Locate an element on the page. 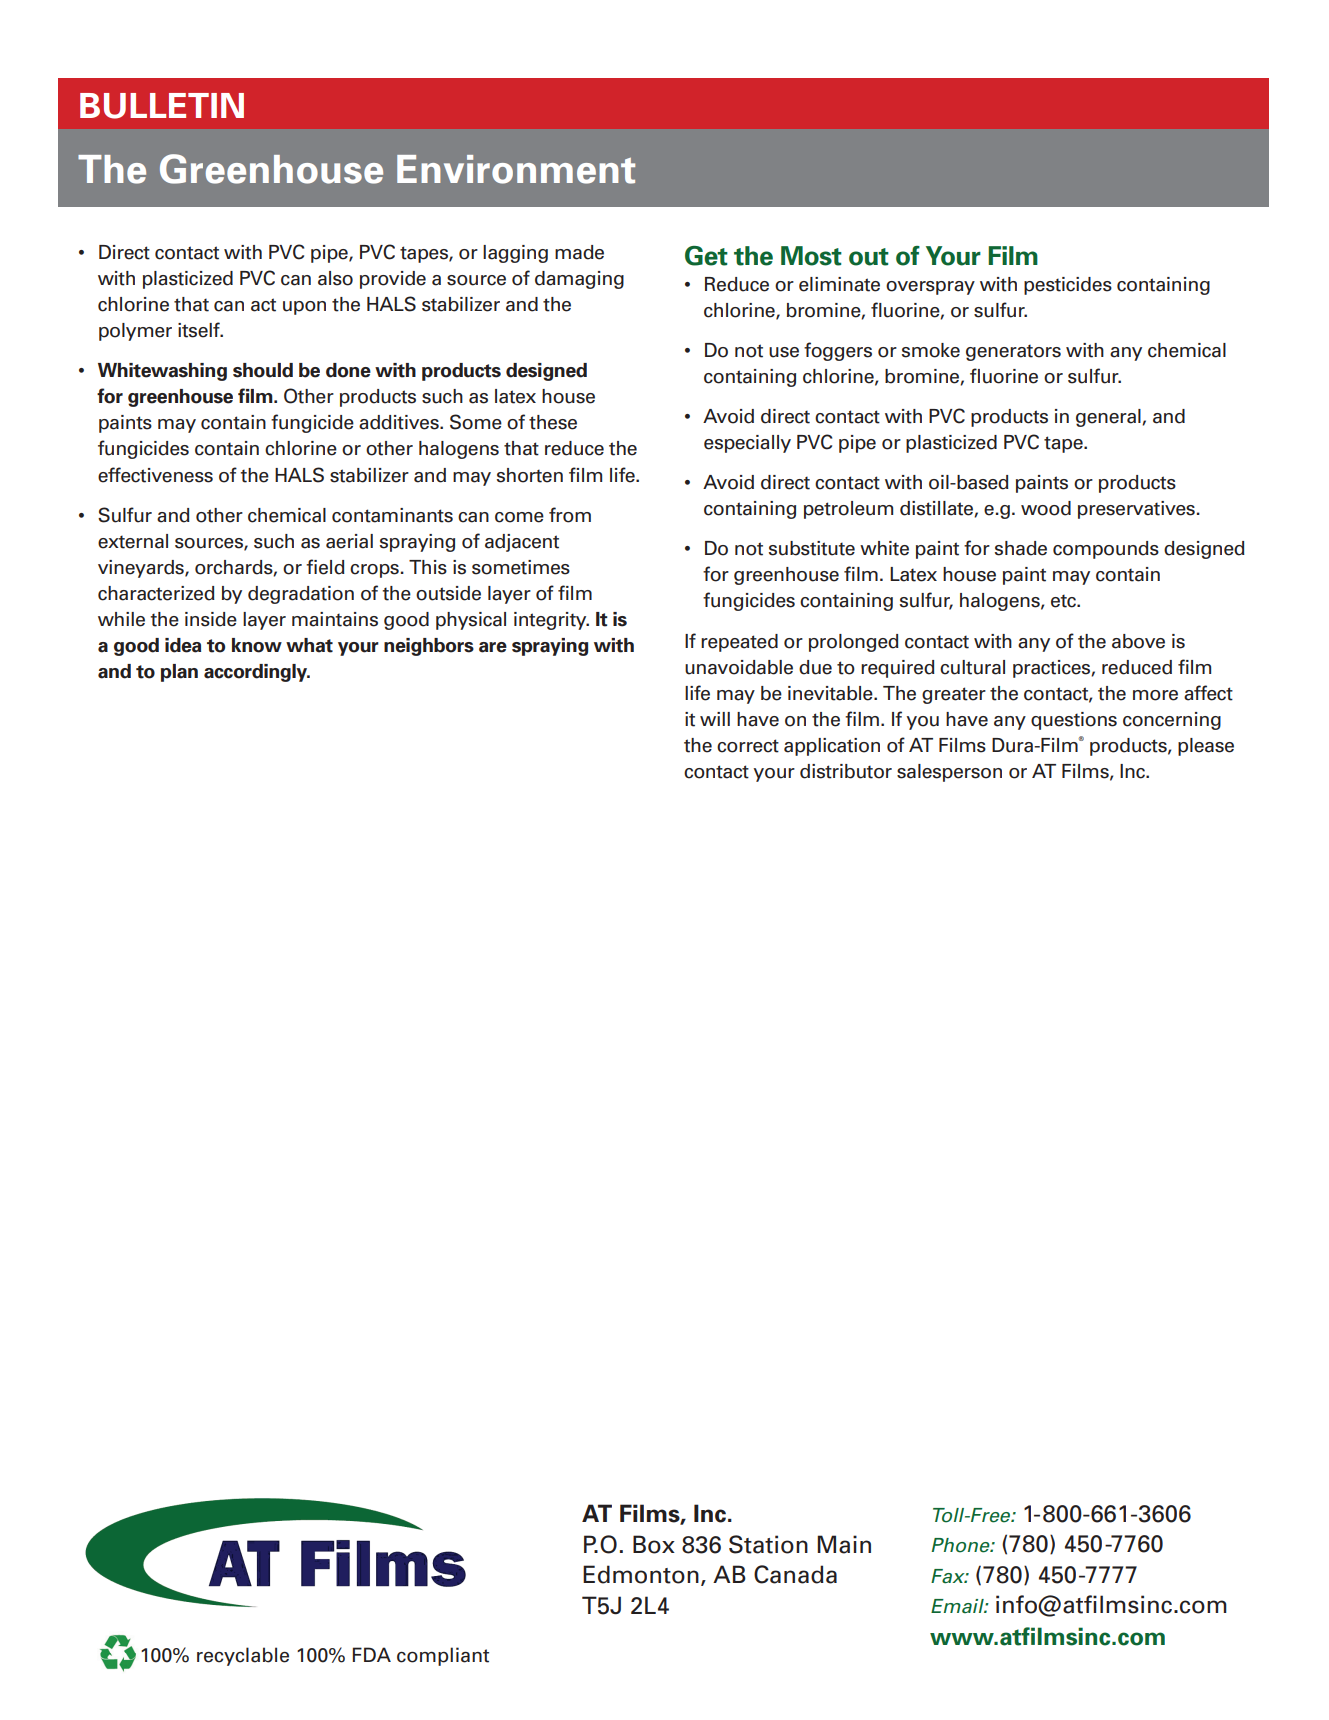 Image resolution: width=1329 pixels, height=1720 pixels. accordingly is located at coordinates (257, 673).
